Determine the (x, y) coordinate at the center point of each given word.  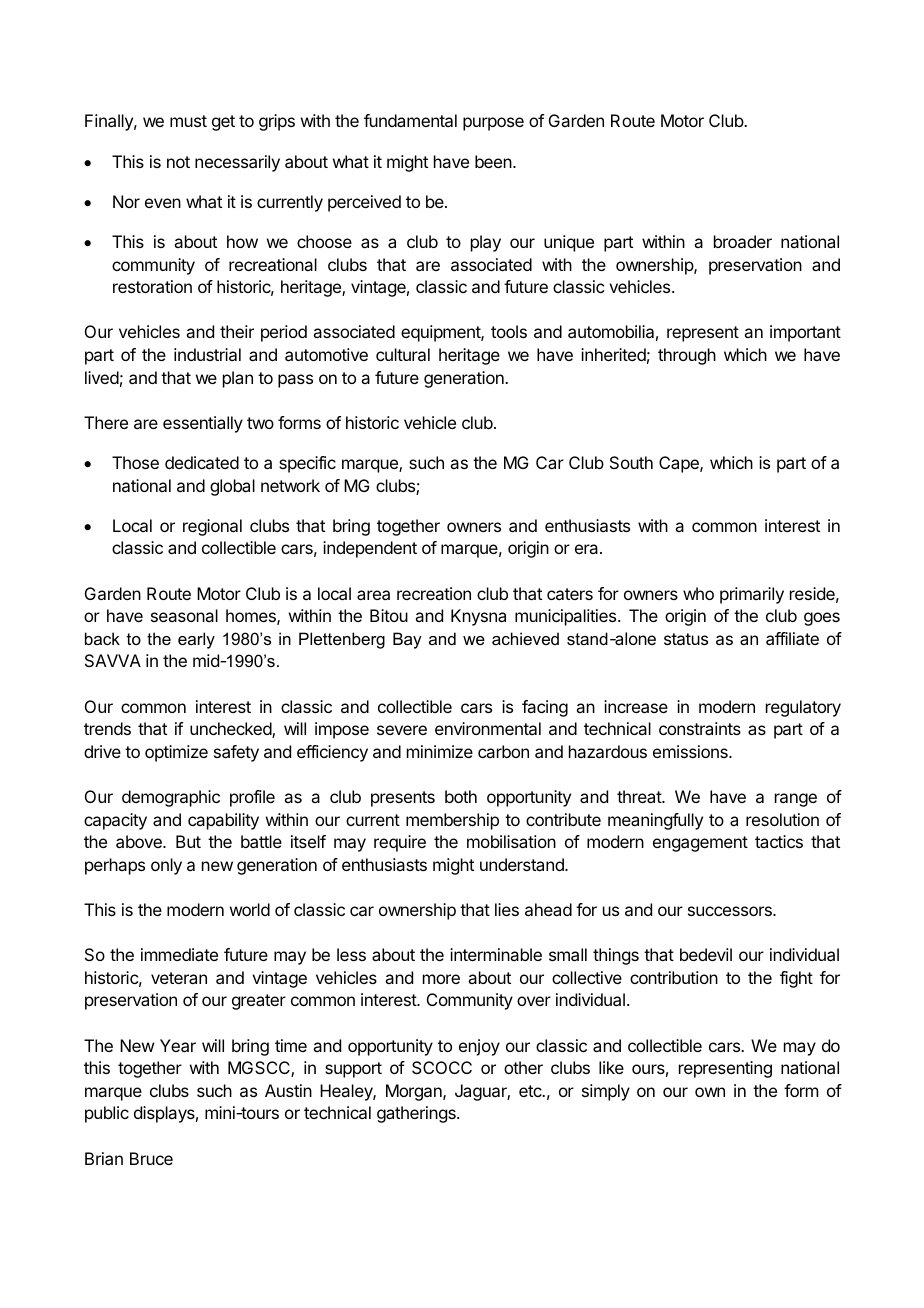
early (196, 640)
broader (743, 241)
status (686, 639)
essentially (203, 424)
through (687, 356)
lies (507, 909)
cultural (403, 354)
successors (731, 911)
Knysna (478, 617)
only (166, 866)
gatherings (417, 1114)
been (494, 161)
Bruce (151, 1158)
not (178, 162)
